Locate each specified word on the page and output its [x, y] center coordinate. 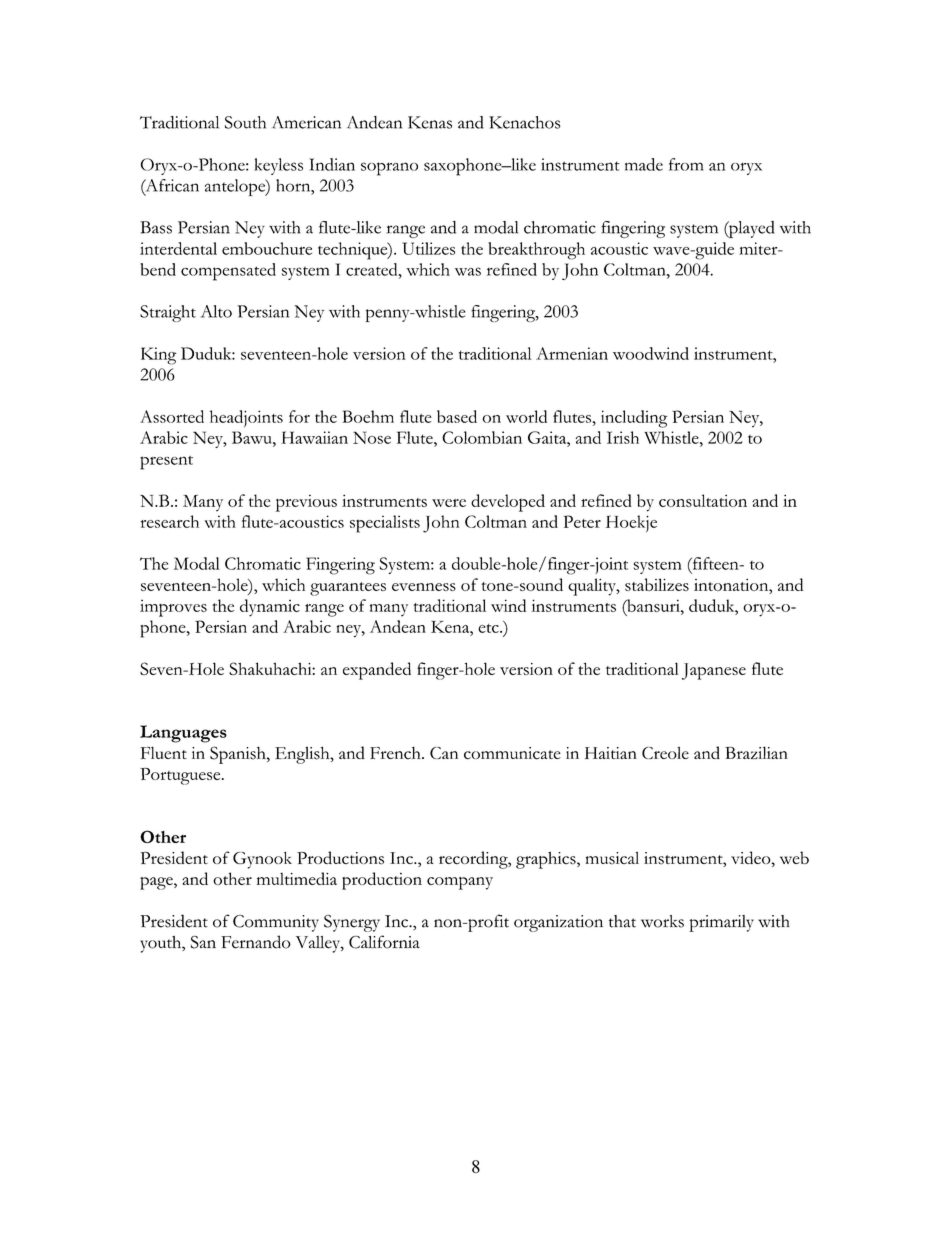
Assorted [172, 416]
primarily [722, 923]
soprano [389, 169]
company [460, 883]
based [457, 416]
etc [489, 628]
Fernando [256, 942]
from [686, 164]
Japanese [714, 671]
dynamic [270, 608]
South [245, 122]
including [634, 419]
